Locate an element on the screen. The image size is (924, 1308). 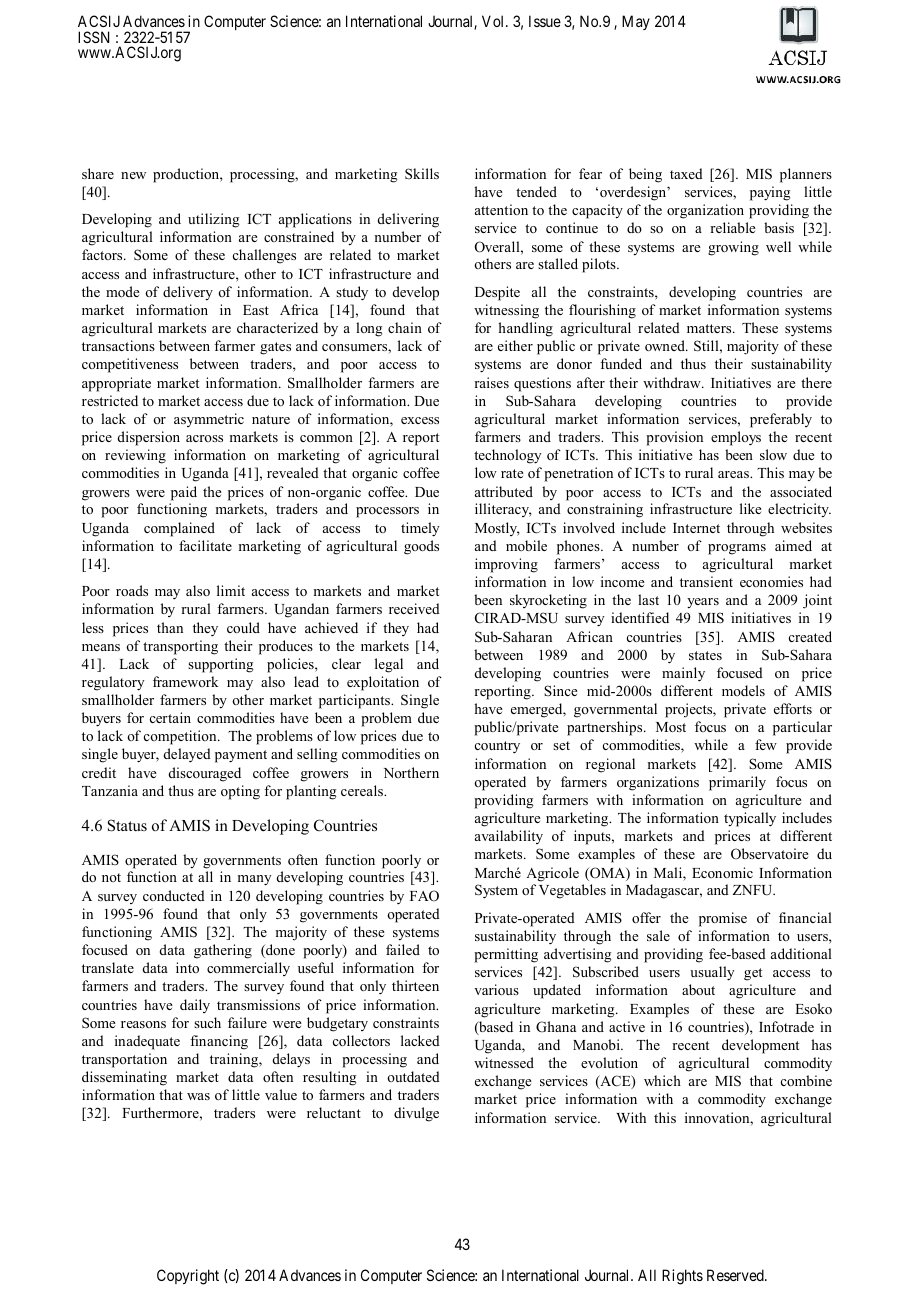
ISSN is located at coordinates (93, 37).
